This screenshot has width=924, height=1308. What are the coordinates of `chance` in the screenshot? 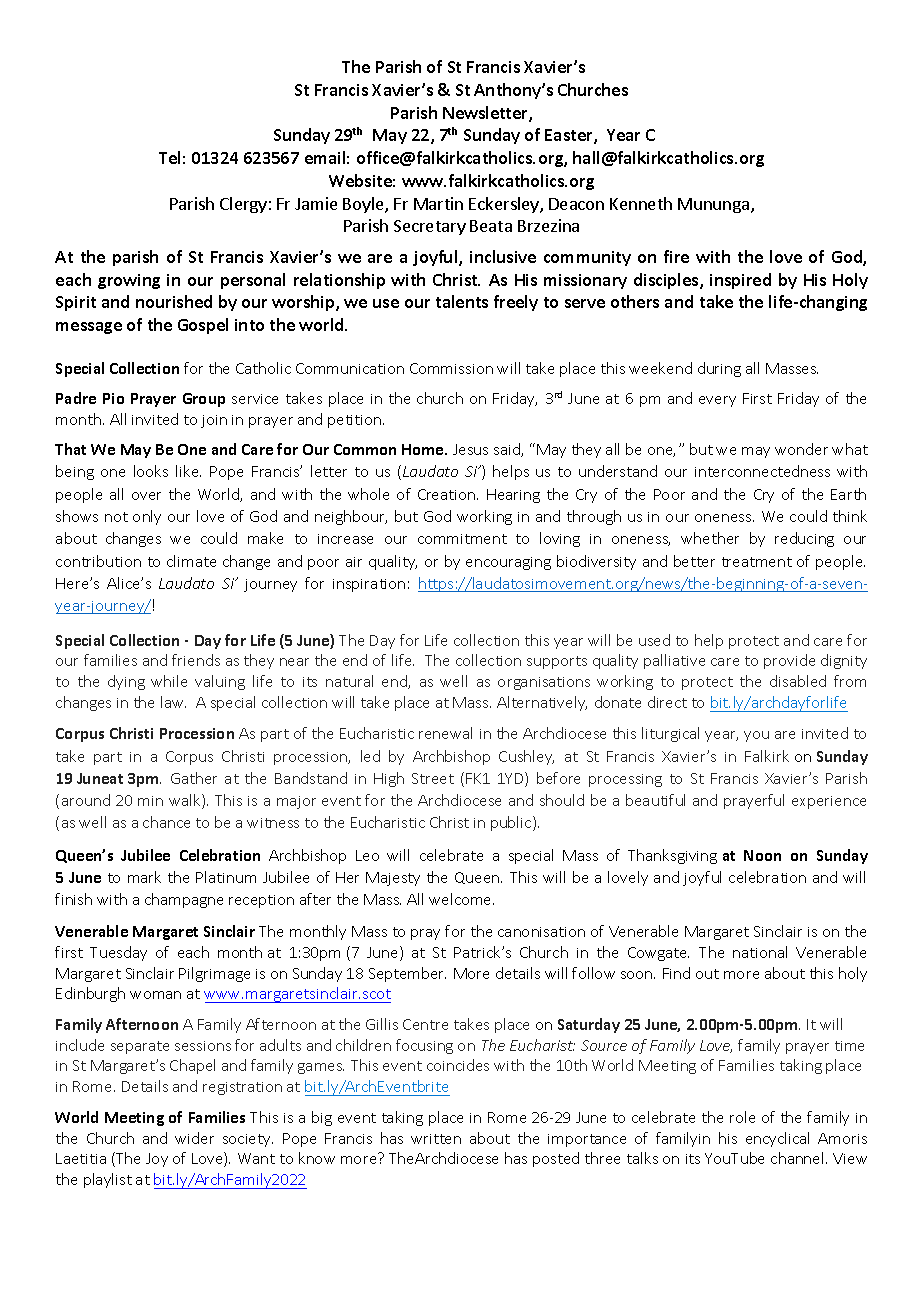 It's located at (166, 822).
